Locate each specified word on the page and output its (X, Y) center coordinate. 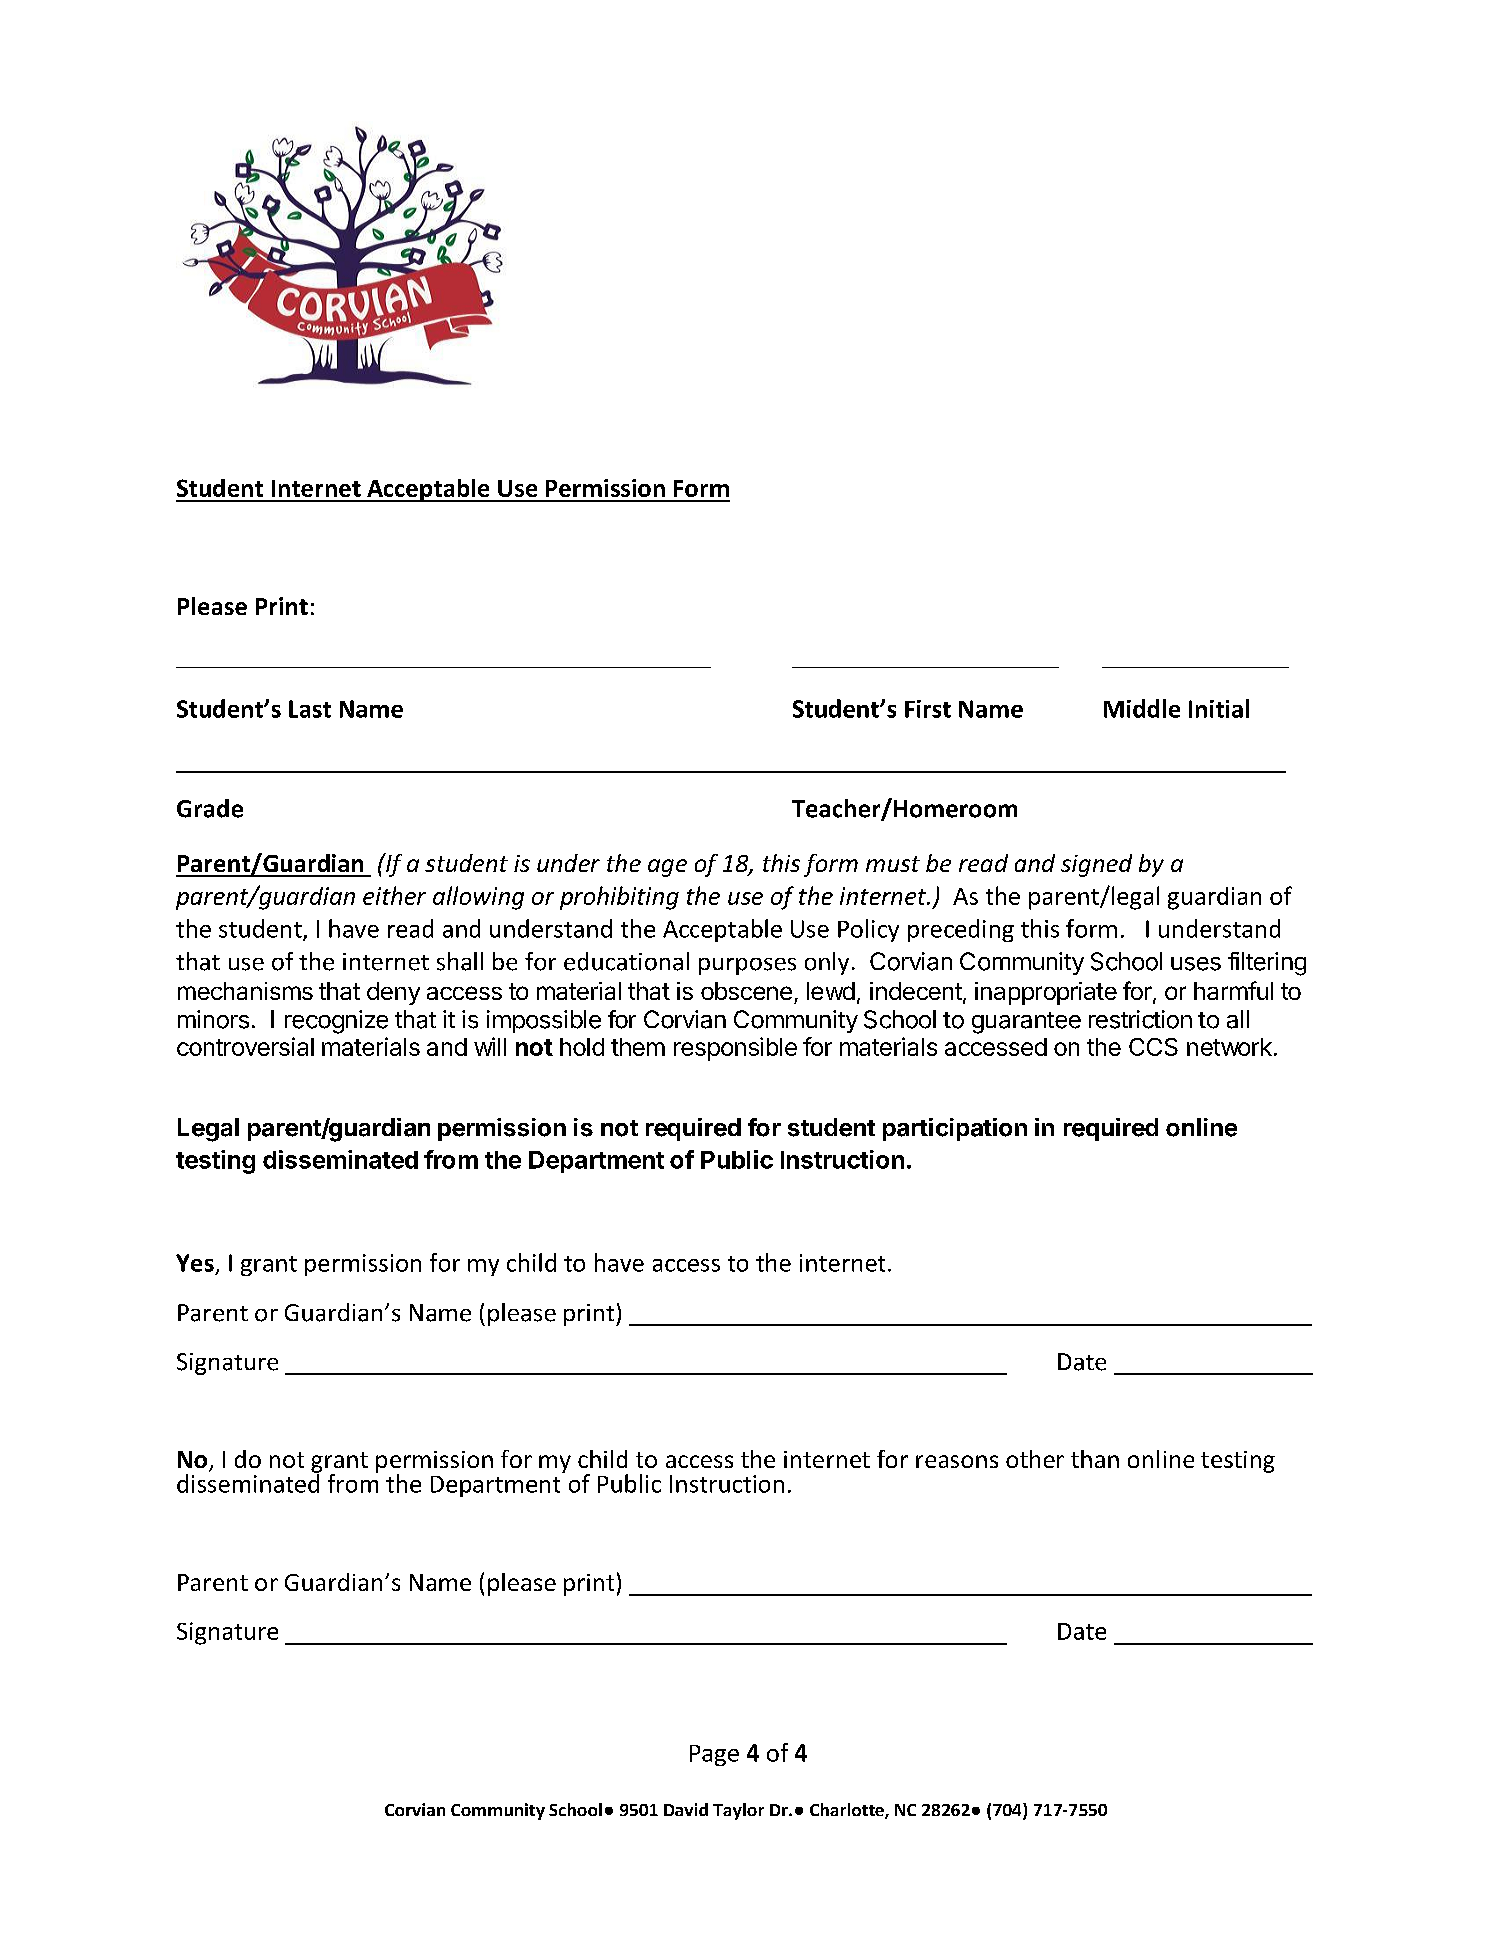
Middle (1142, 708)
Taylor (738, 1811)
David (686, 1809)
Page (714, 1755)
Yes (195, 1263)
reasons (957, 1461)
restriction (1140, 1019)
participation (955, 1129)
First (928, 709)
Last (310, 709)
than (1095, 1459)
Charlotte (848, 1811)
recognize (336, 1022)
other (1035, 1459)
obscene (746, 991)
